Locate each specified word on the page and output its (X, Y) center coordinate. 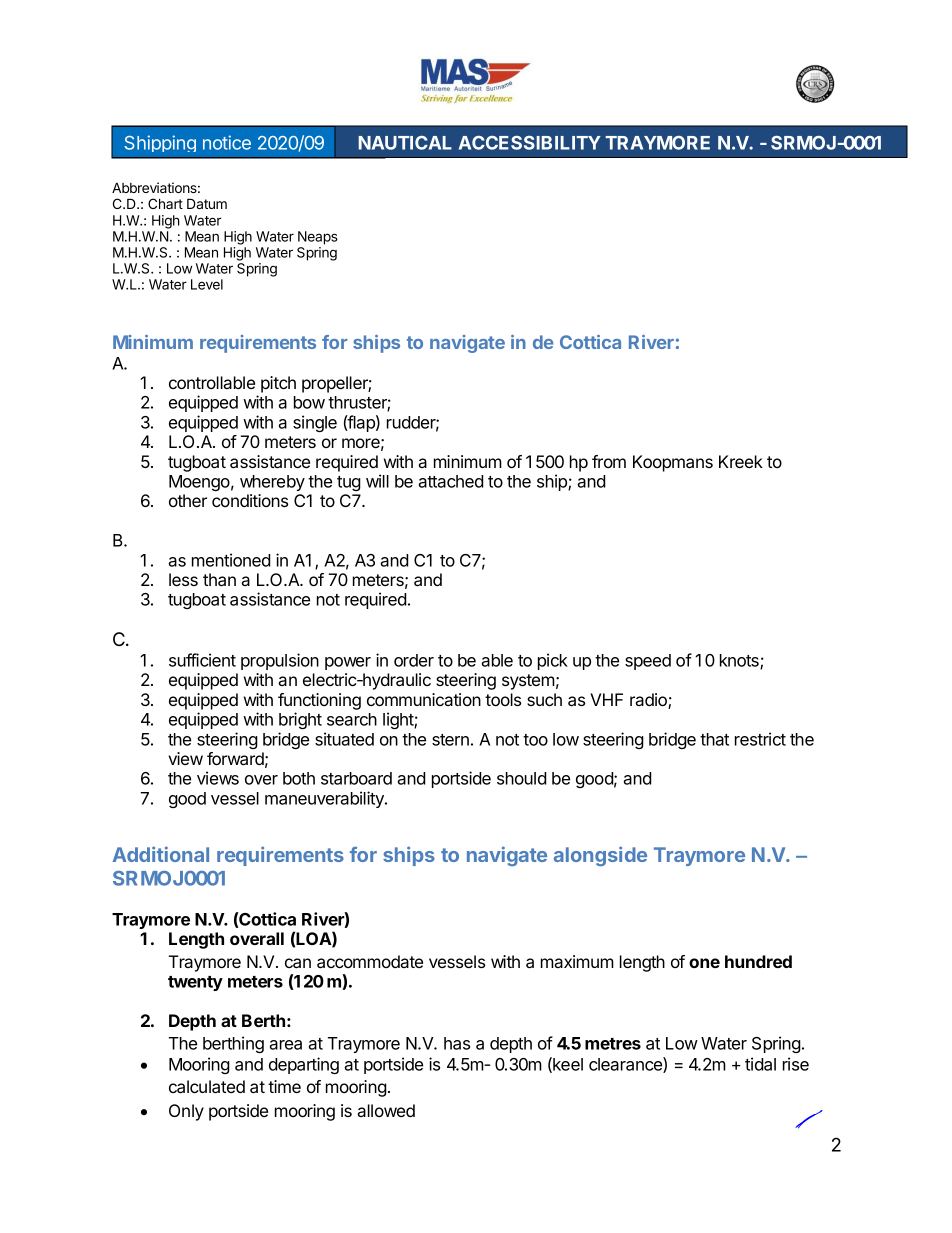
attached (451, 481)
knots (740, 661)
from (609, 461)
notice (227, 142)
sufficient (202, 660)
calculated (207, 1086)
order (414, 660)
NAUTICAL (405, 143)
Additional (161, 854)
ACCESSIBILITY (530, 143)
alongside (600, 856)
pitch (278, 384)
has (457, 1043)
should (522, 778)
